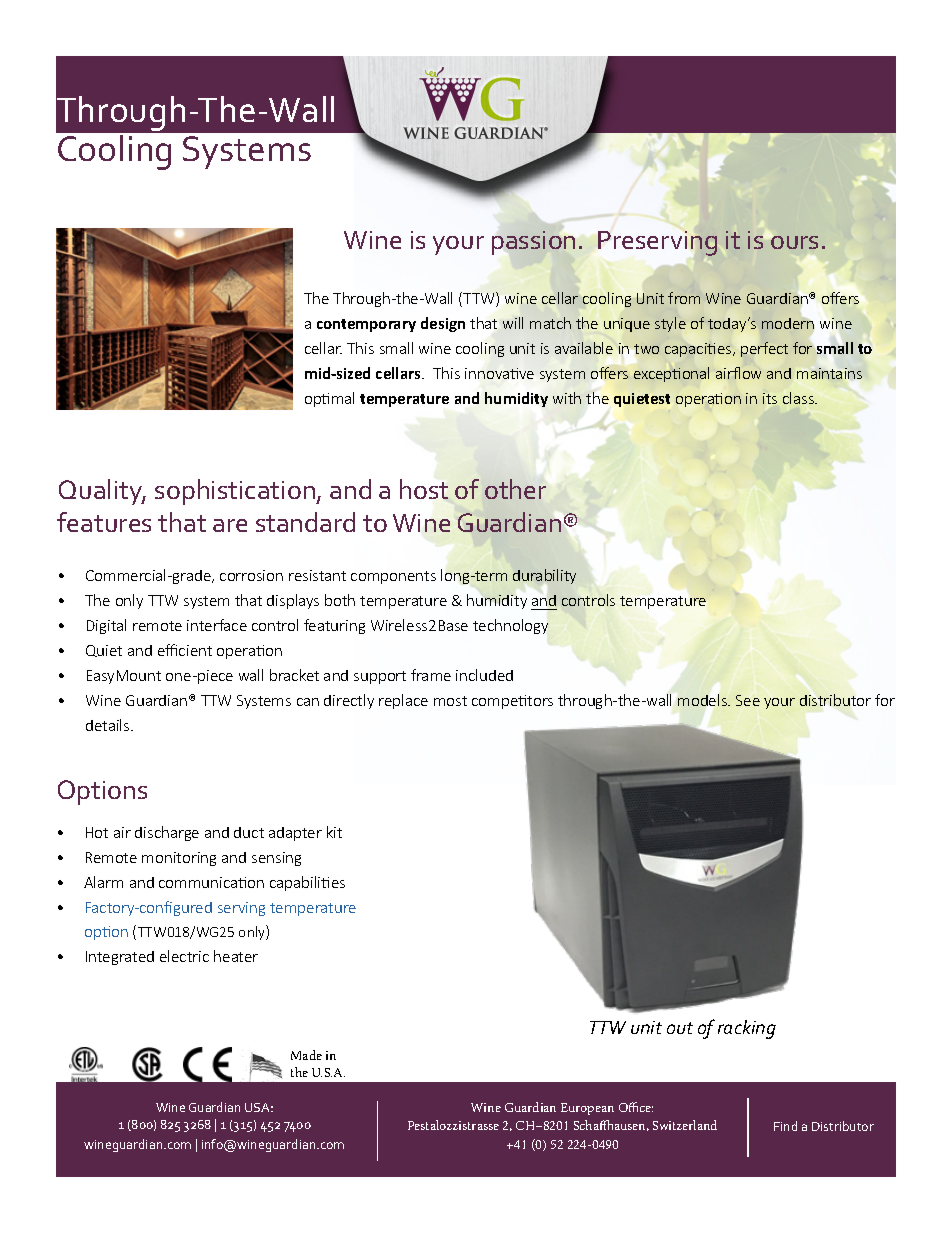  Describe the element at coordinates (236, 492) in the screenshot. I see `sophistication` at that location.
